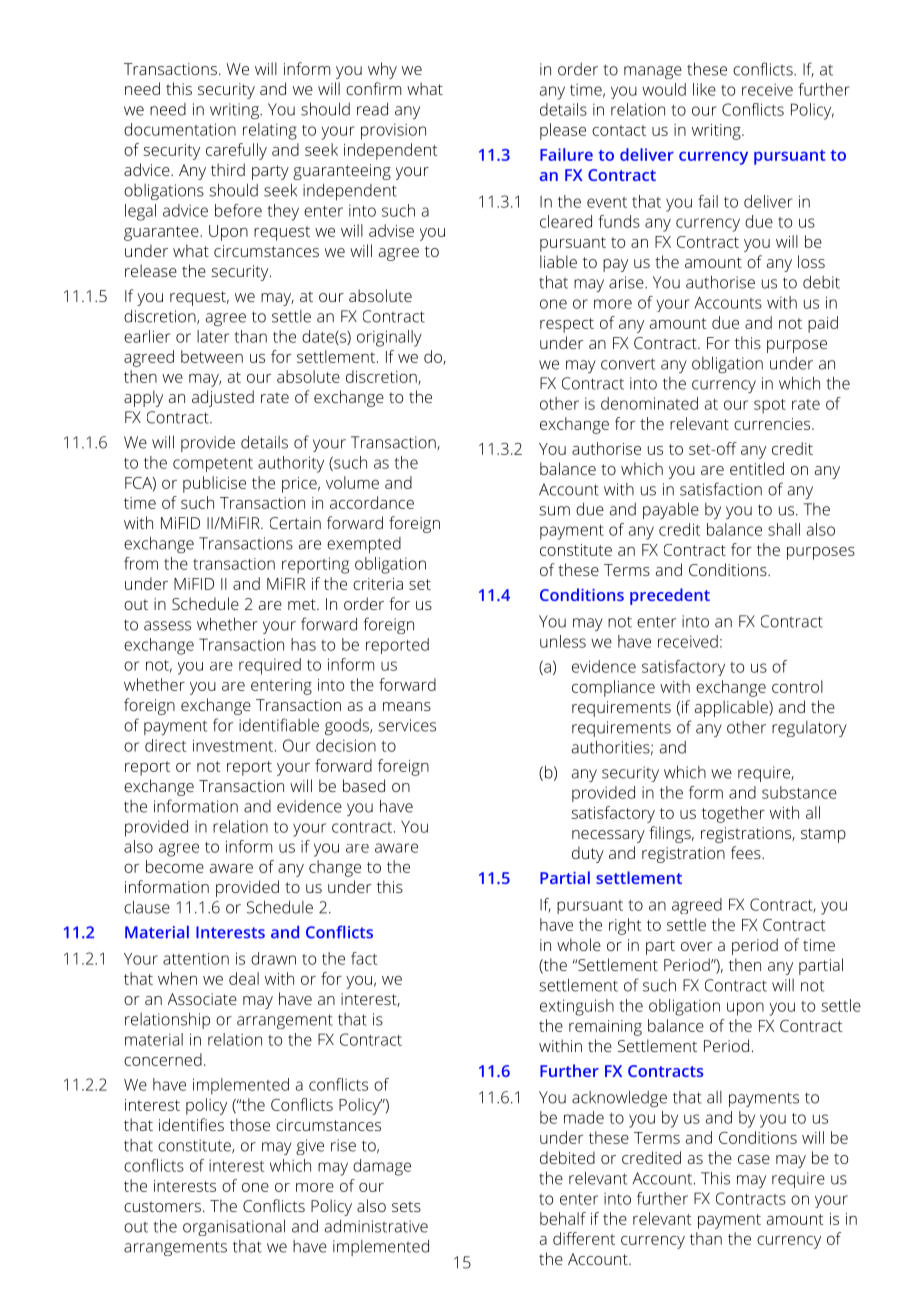 Image resolution: width=924 pixels, height=1308 pixels. What do you see at coordinates (754, 1159) in the page?
I see `case` at bounding box center [754, 1159].
